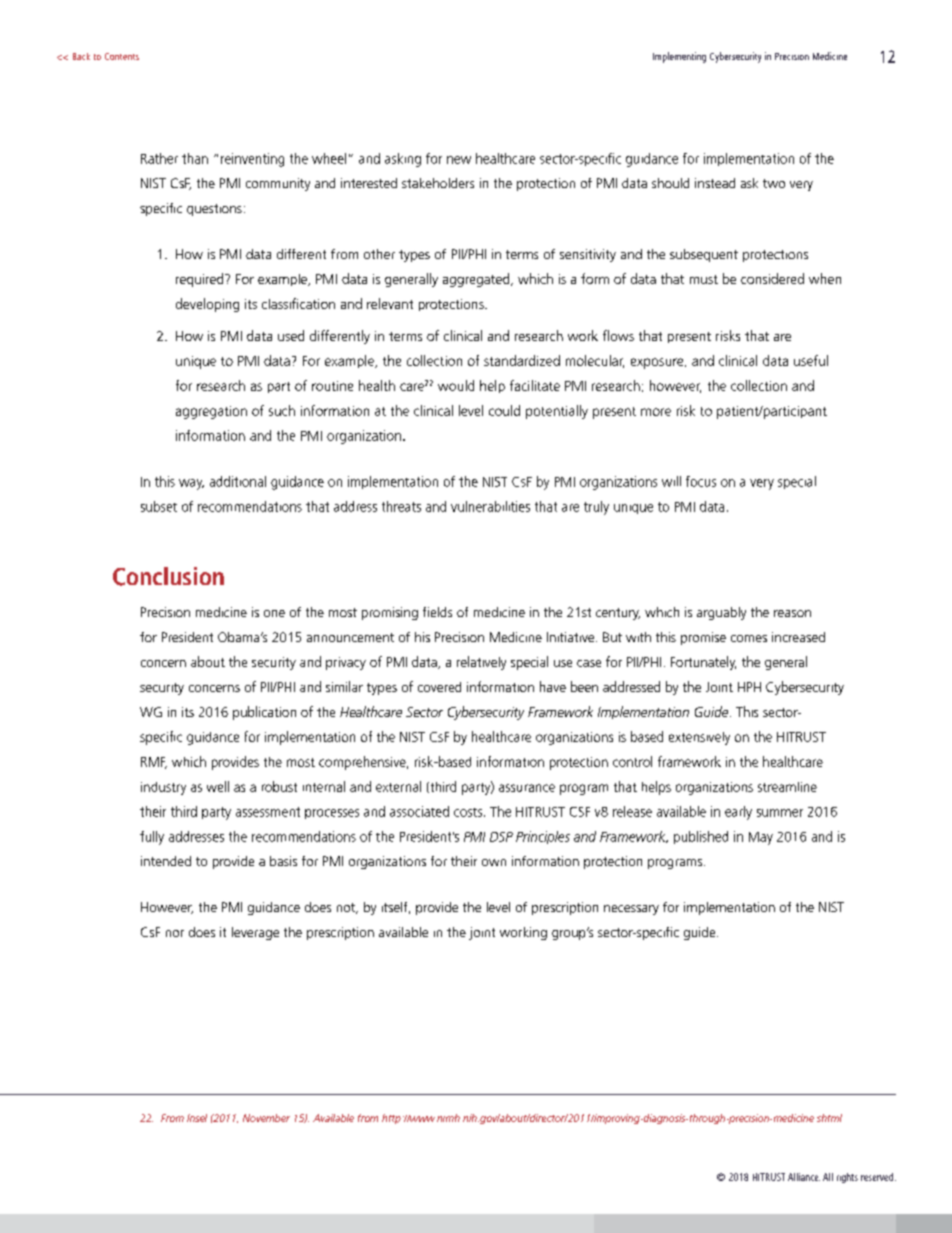  I want to click on industry, so click(163, 788).
